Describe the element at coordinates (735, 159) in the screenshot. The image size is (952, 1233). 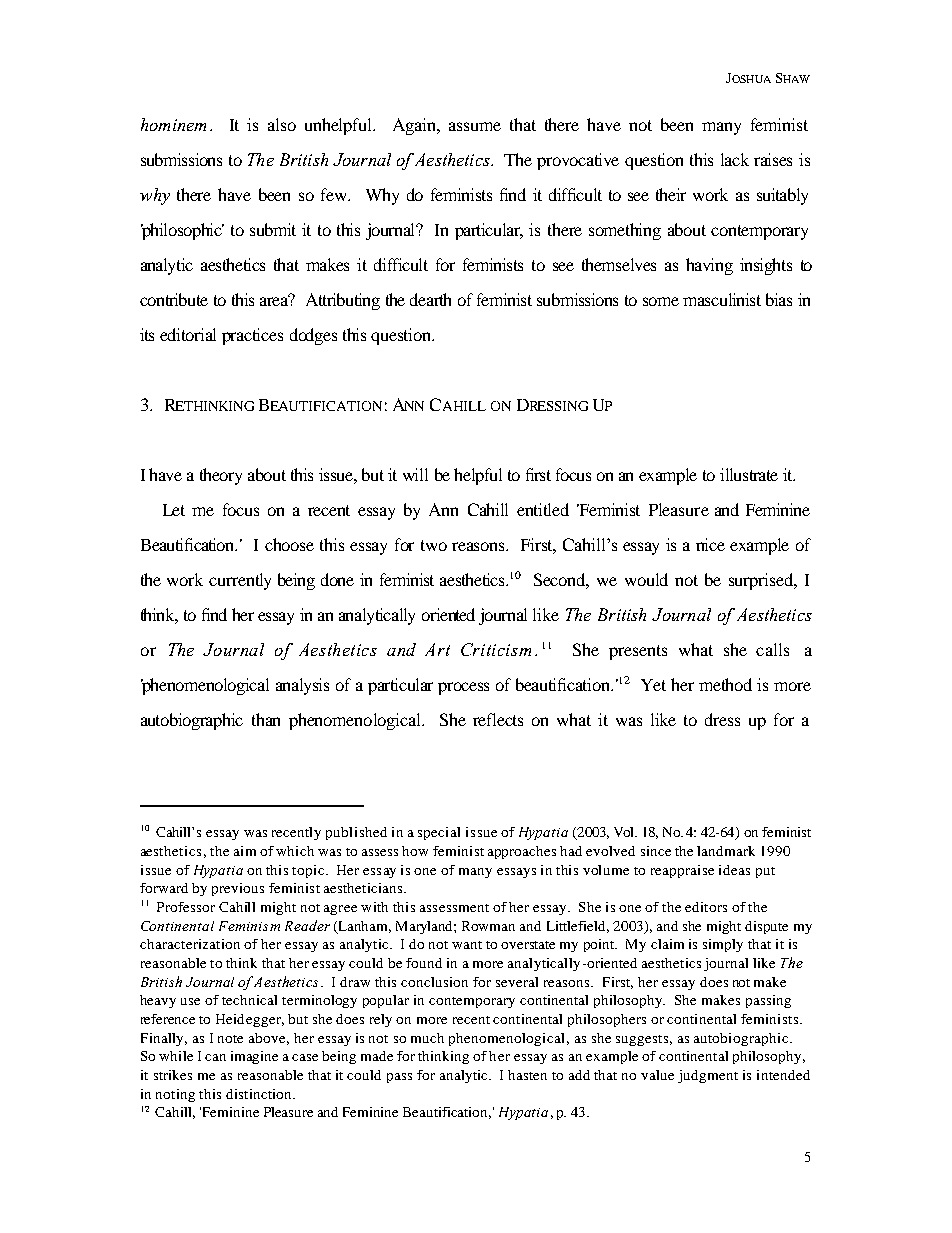
I see `lack` at that location.
